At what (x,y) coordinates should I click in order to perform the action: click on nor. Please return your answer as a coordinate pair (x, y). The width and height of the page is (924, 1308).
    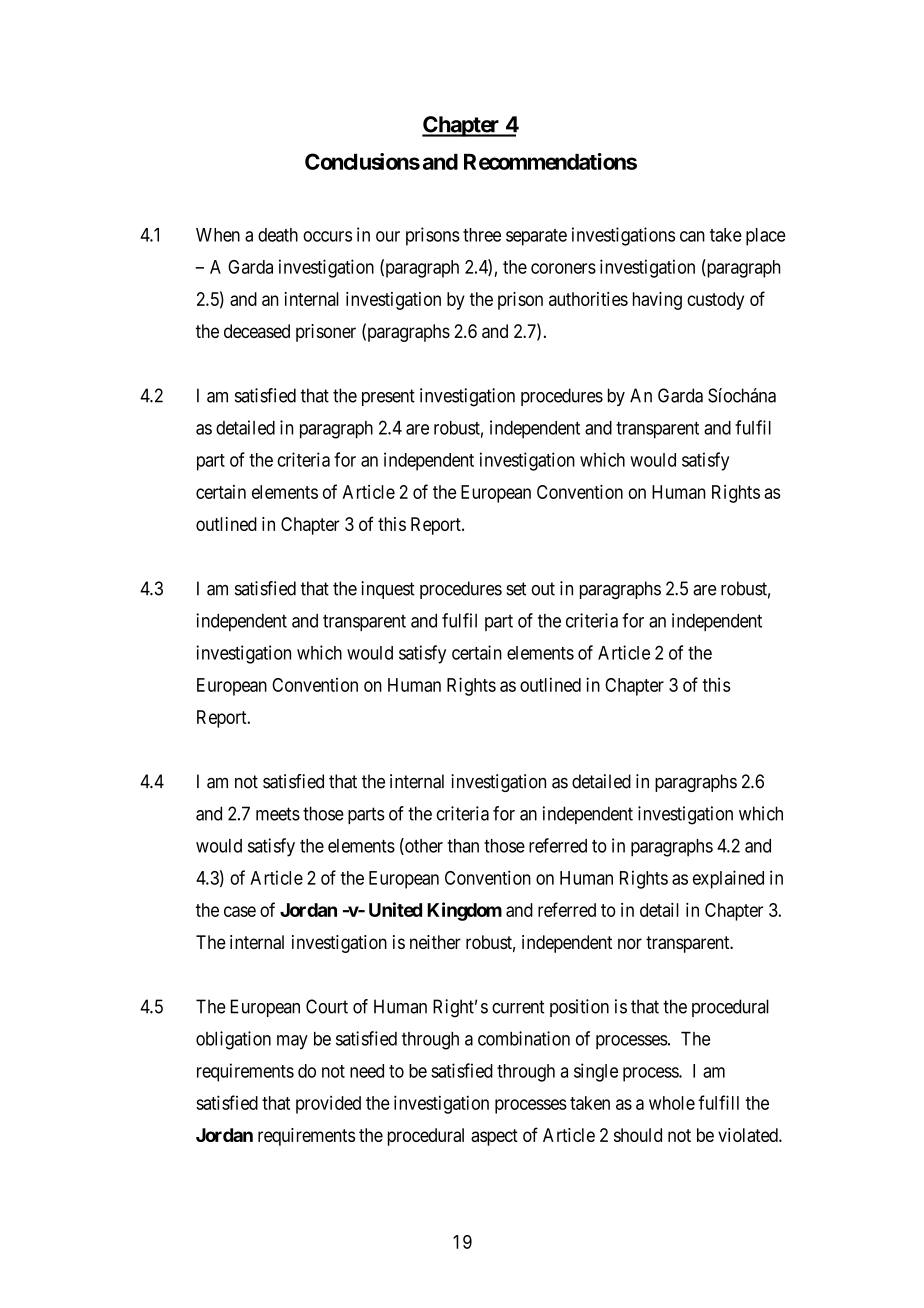
    Looking at the image, I should click on (630, 943).
